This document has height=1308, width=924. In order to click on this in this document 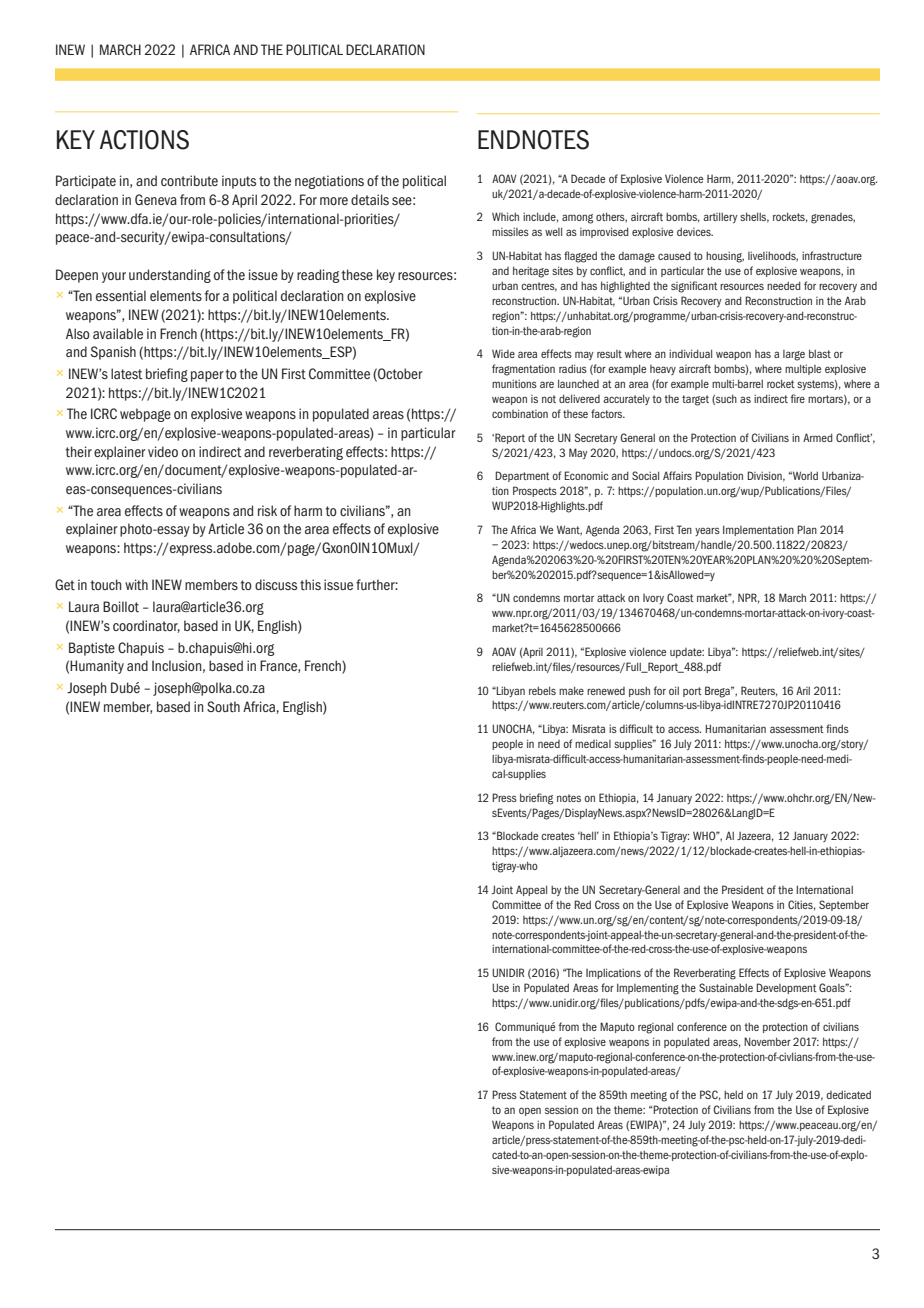, I will do `click(310, 584)`.
